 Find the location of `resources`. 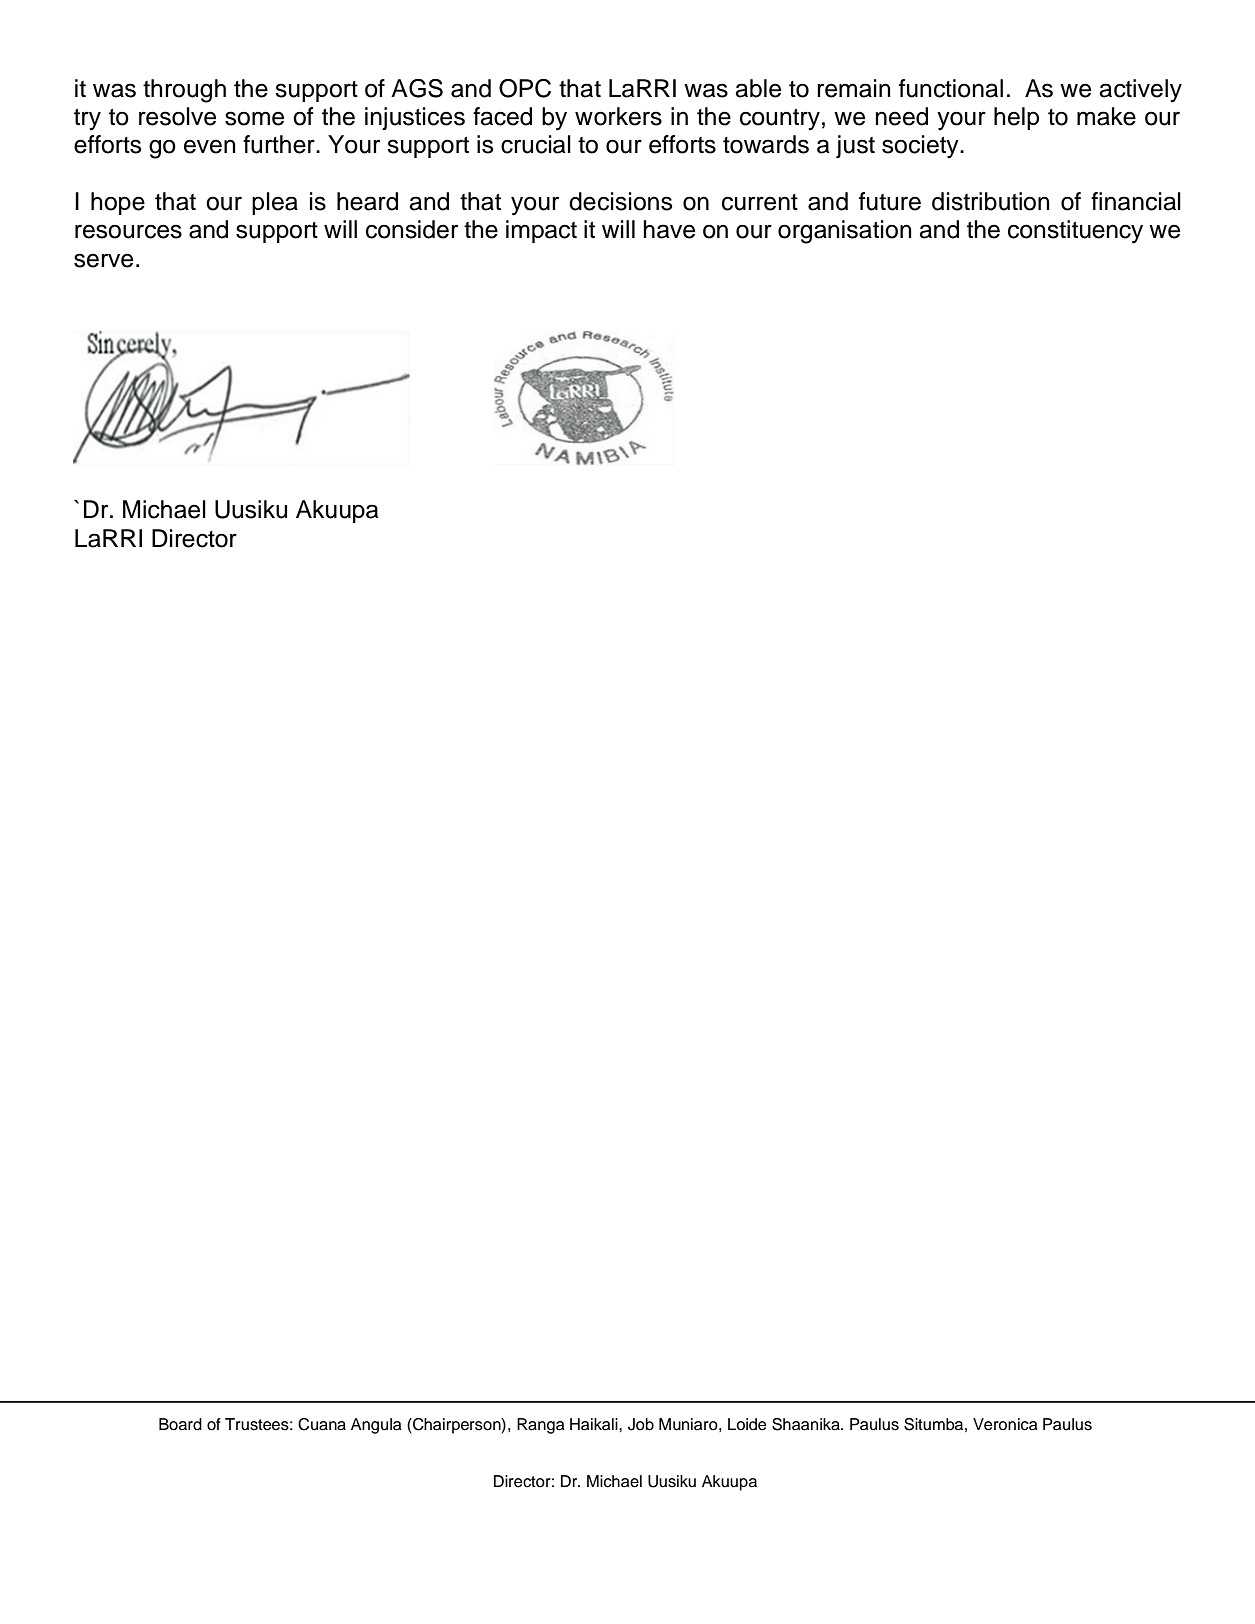

resources is located at coordinates (128, 231).
